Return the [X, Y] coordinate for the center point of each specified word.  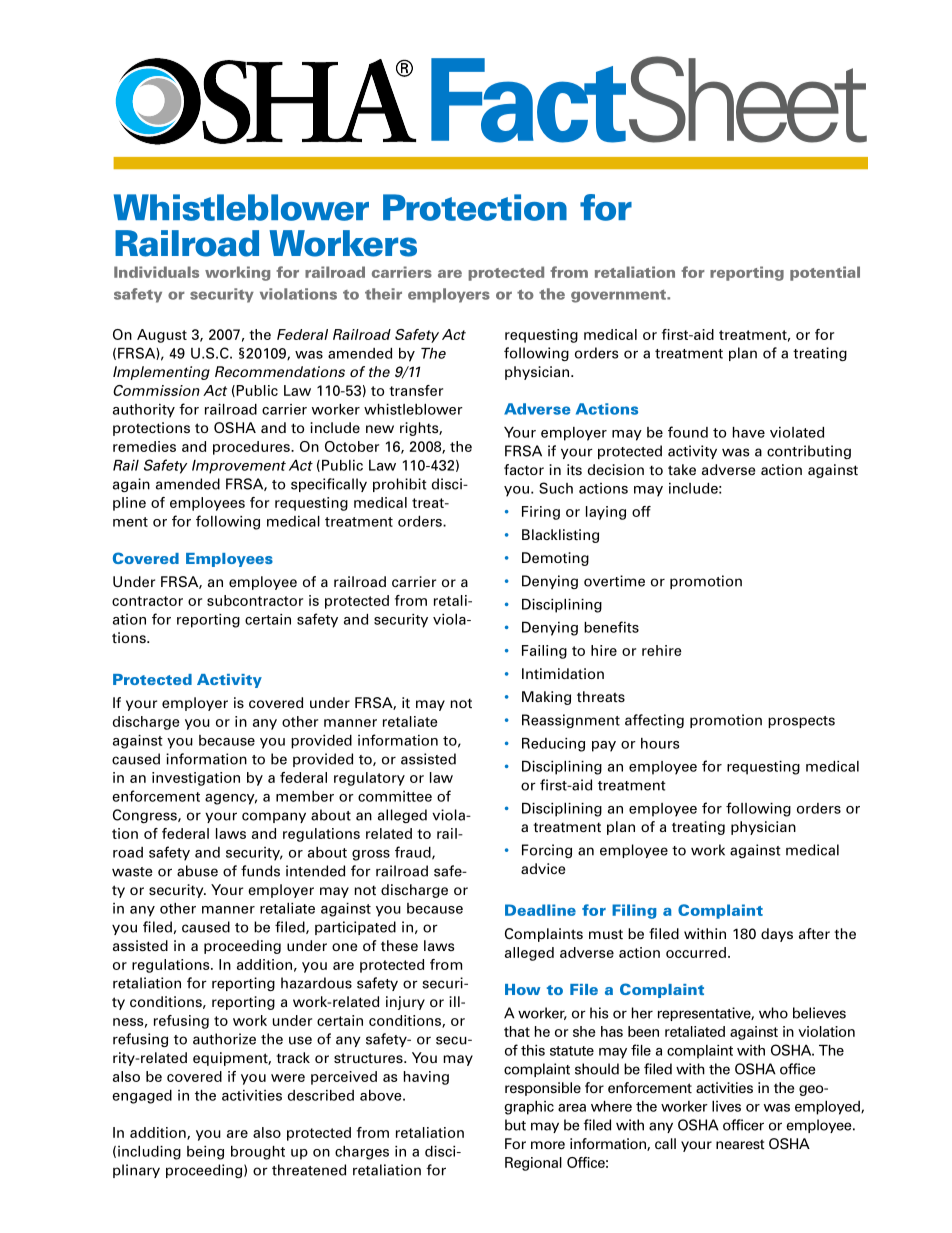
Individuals [156, 272]
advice [543, 868]
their [383, 294]
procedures [252, 448]
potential [825, 273]
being [205, 1153]
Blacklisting [560, 536]
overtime [614, 581]
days [777, 935]
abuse [197, 871]
